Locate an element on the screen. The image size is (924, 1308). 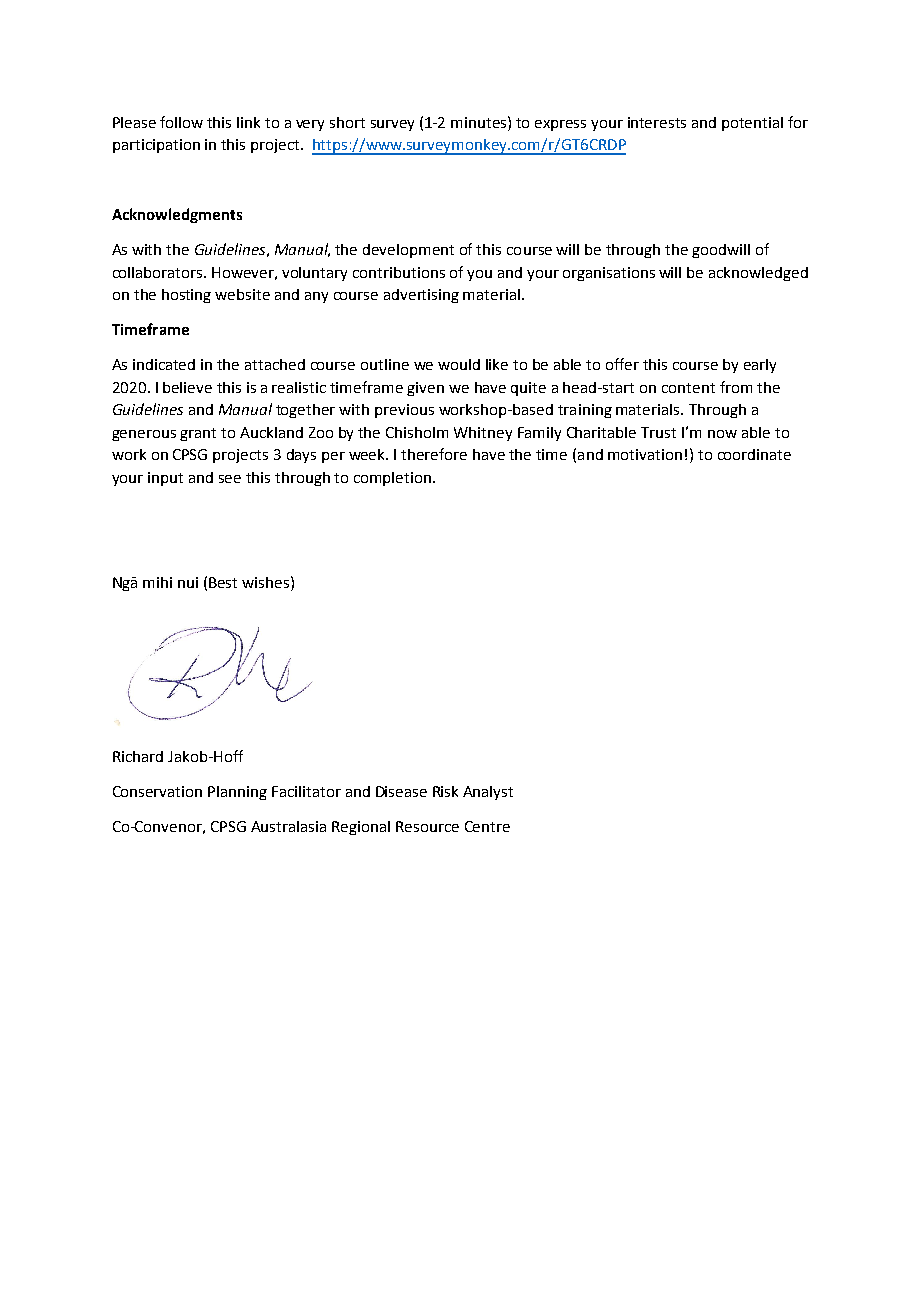
Best is located at coordinates (223, 582).
